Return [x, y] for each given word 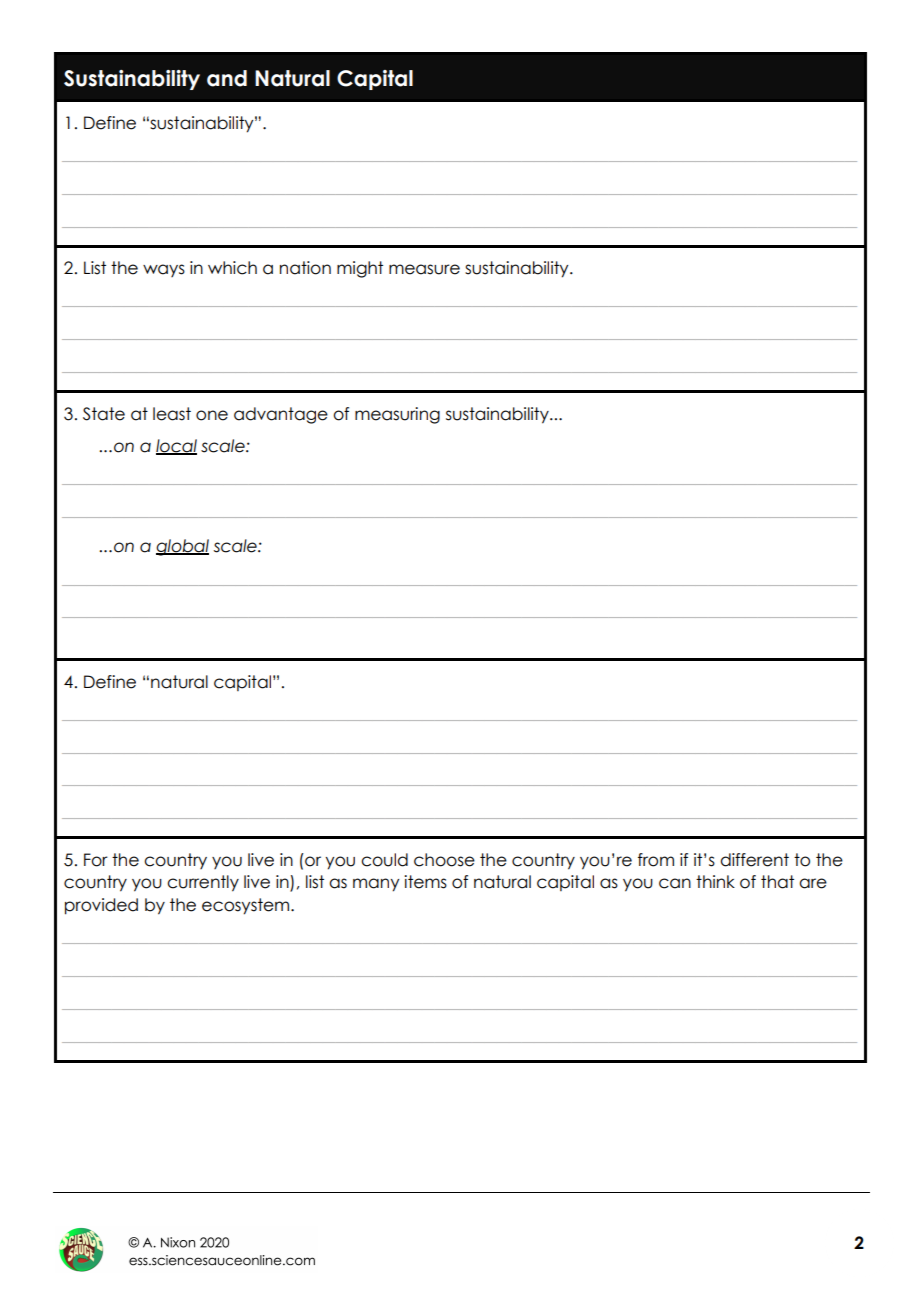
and [227, 78]
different [754, 860]
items [425, 882]
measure [424, 269]
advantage [281, 415]
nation [305, 268]
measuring [397, 415]
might [360, 269]
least [172, 414]
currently [203, 883]
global [182, 547]
